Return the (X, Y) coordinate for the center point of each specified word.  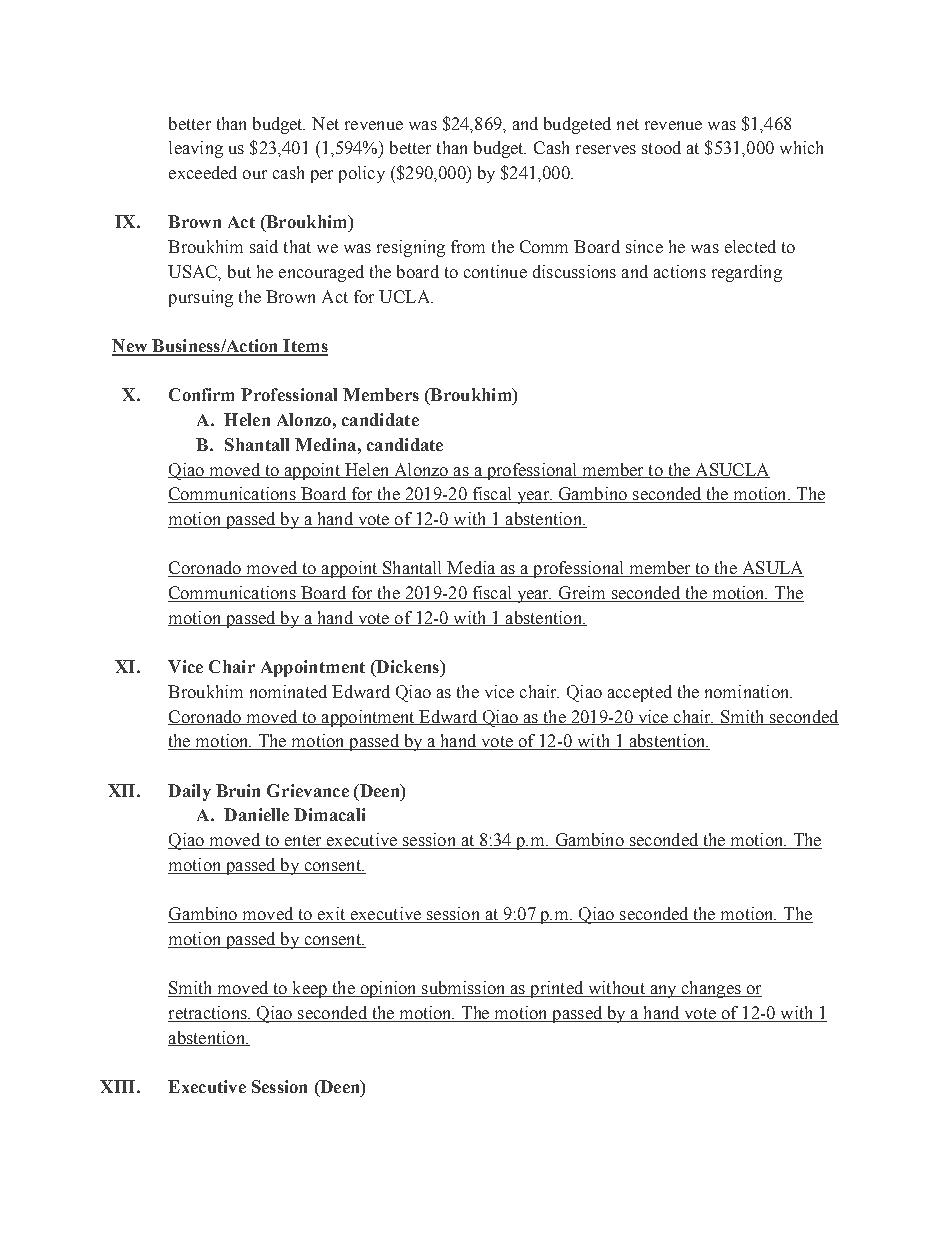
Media (472, 569)
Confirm (201, 394)
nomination (748, 691)
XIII (119, 1086)
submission (464, 989)
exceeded (203, 172)
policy (362, 174)
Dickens (407, 668)
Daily (189, 792)
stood (661, 147)
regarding (747, 273)
